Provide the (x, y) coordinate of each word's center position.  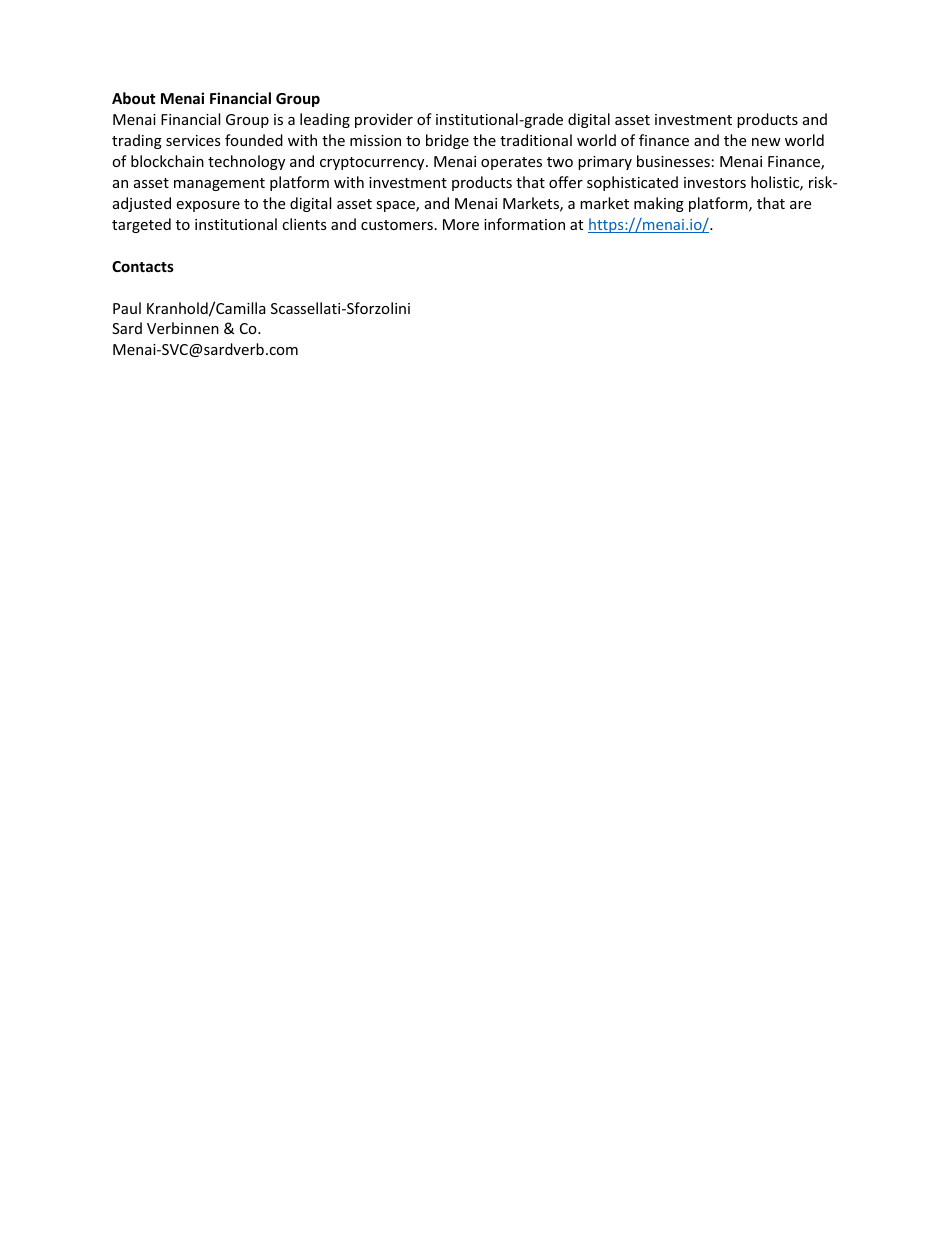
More (461, 224)
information (524, 224)
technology (246, 162)
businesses (673, 161)
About (134, 98)
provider (384, 120)
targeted (141, 225)
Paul (127, 308)
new (766, 142)
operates (511, 163)
